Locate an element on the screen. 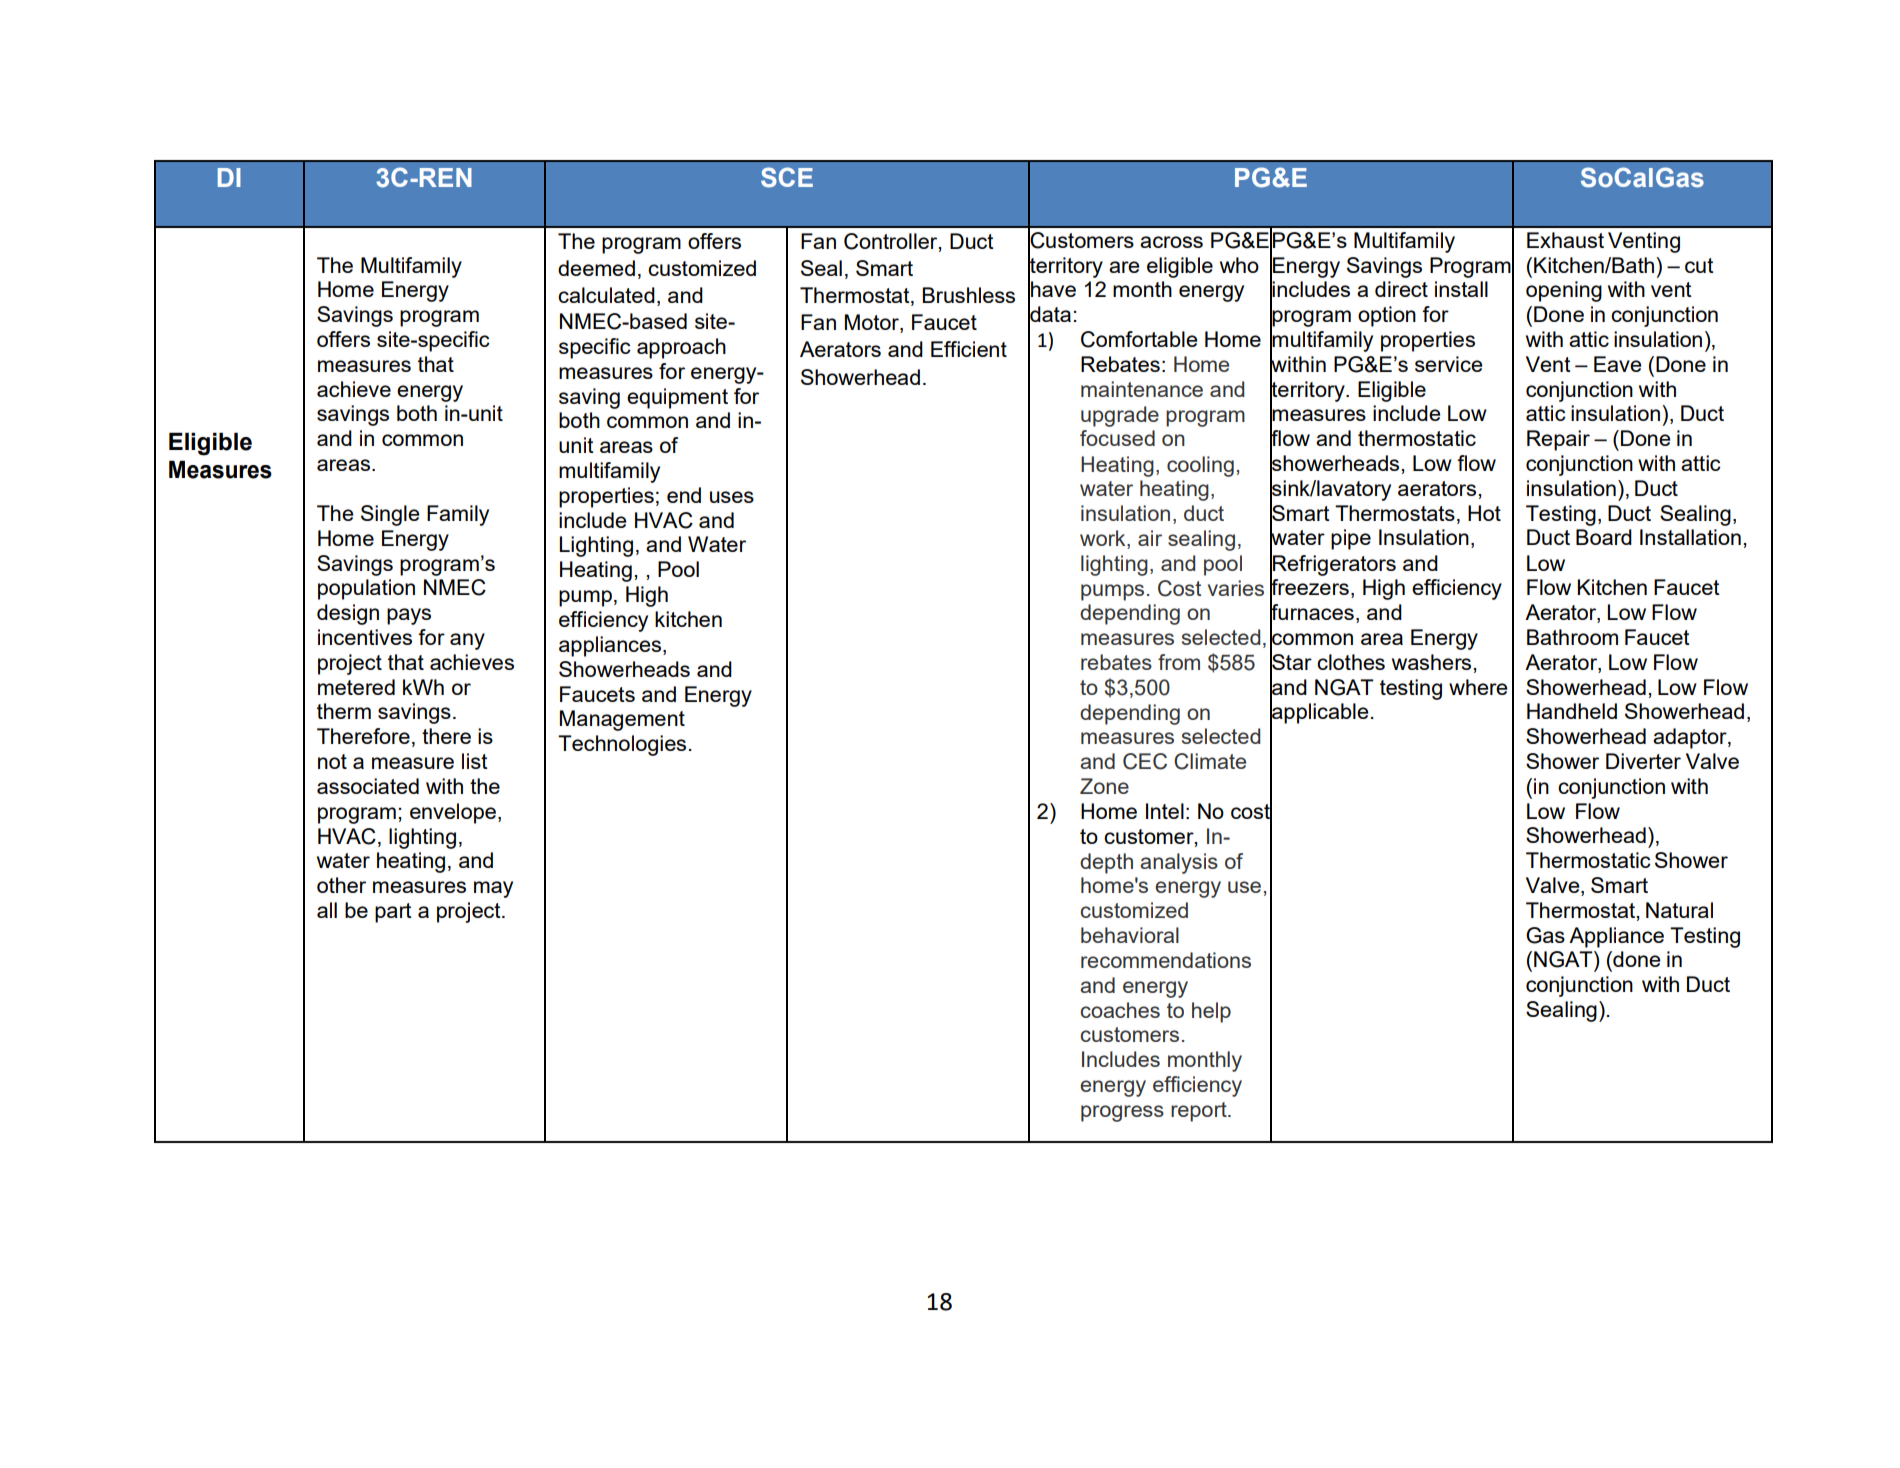  Natural is located at coordinates (1679, 910).
